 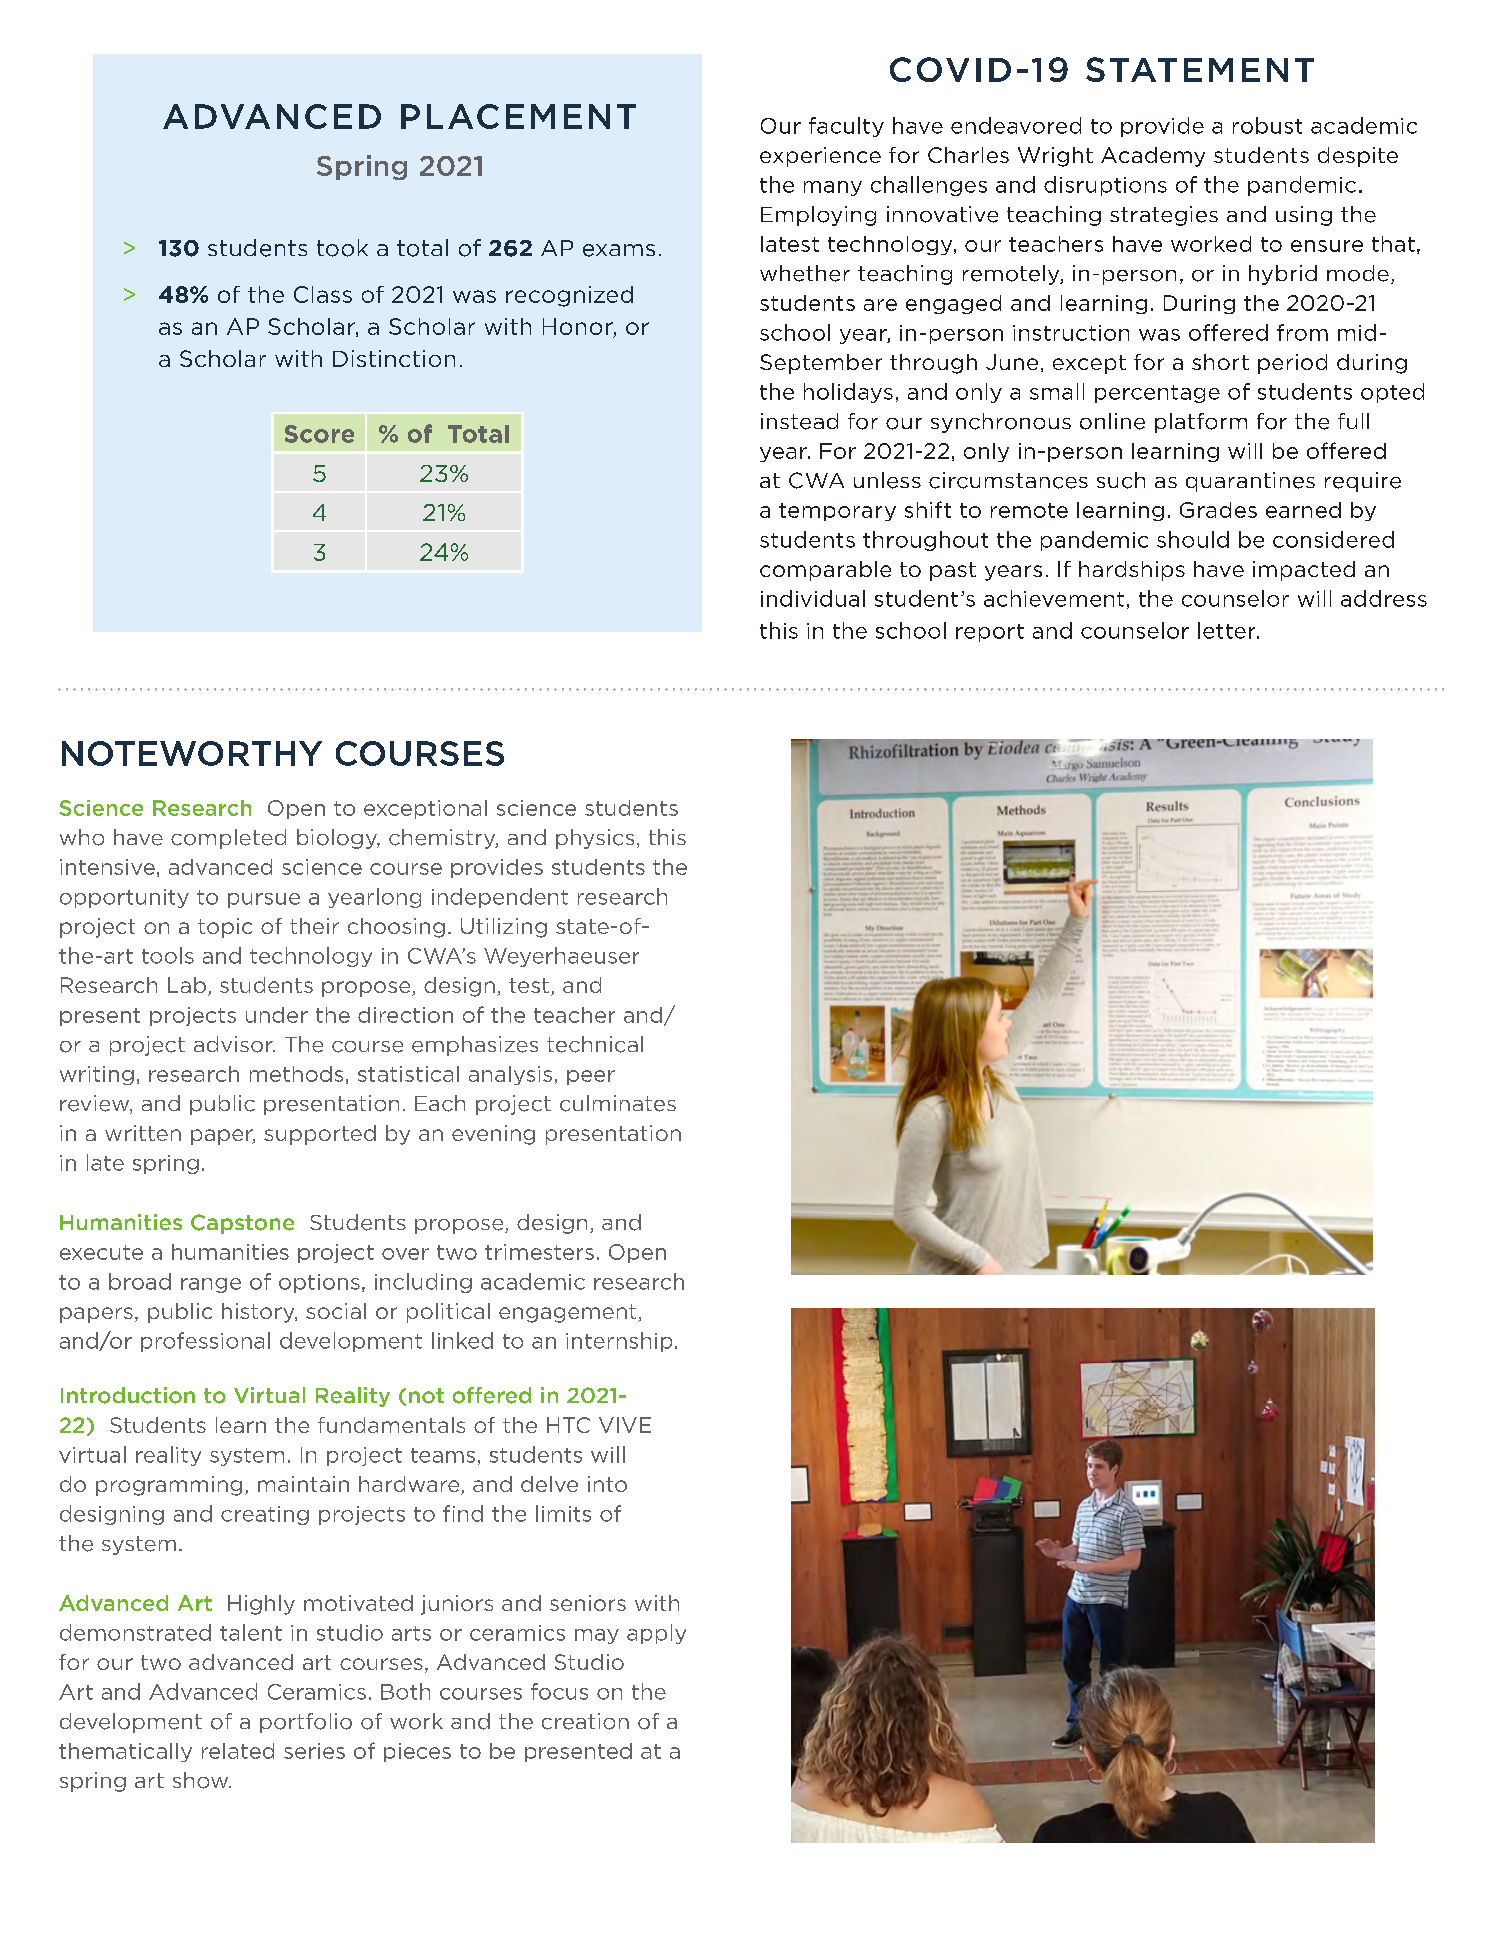 I want to click on culminates, so click(x=618, y=1103).
